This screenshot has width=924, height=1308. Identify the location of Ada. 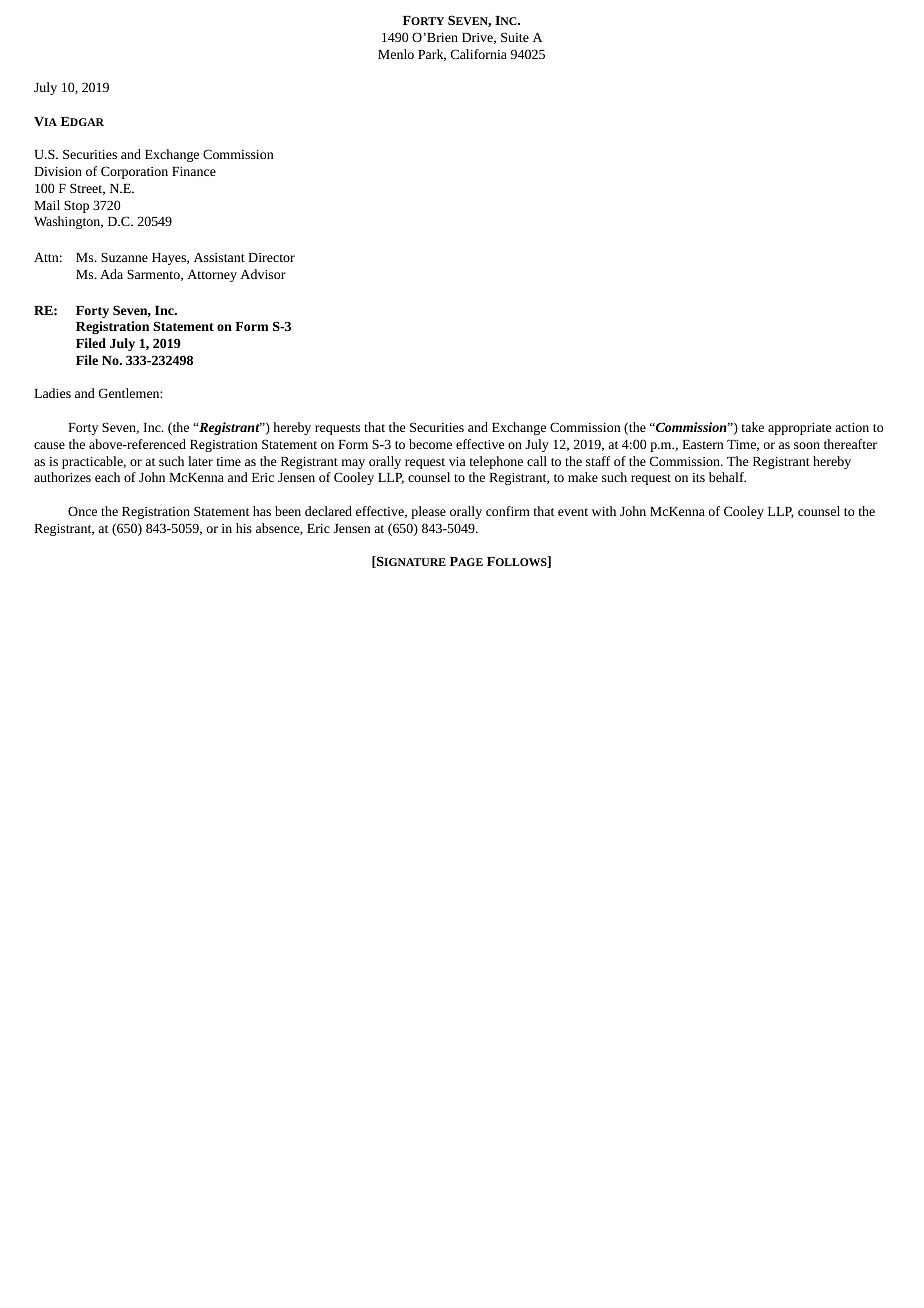
(111, 274).
